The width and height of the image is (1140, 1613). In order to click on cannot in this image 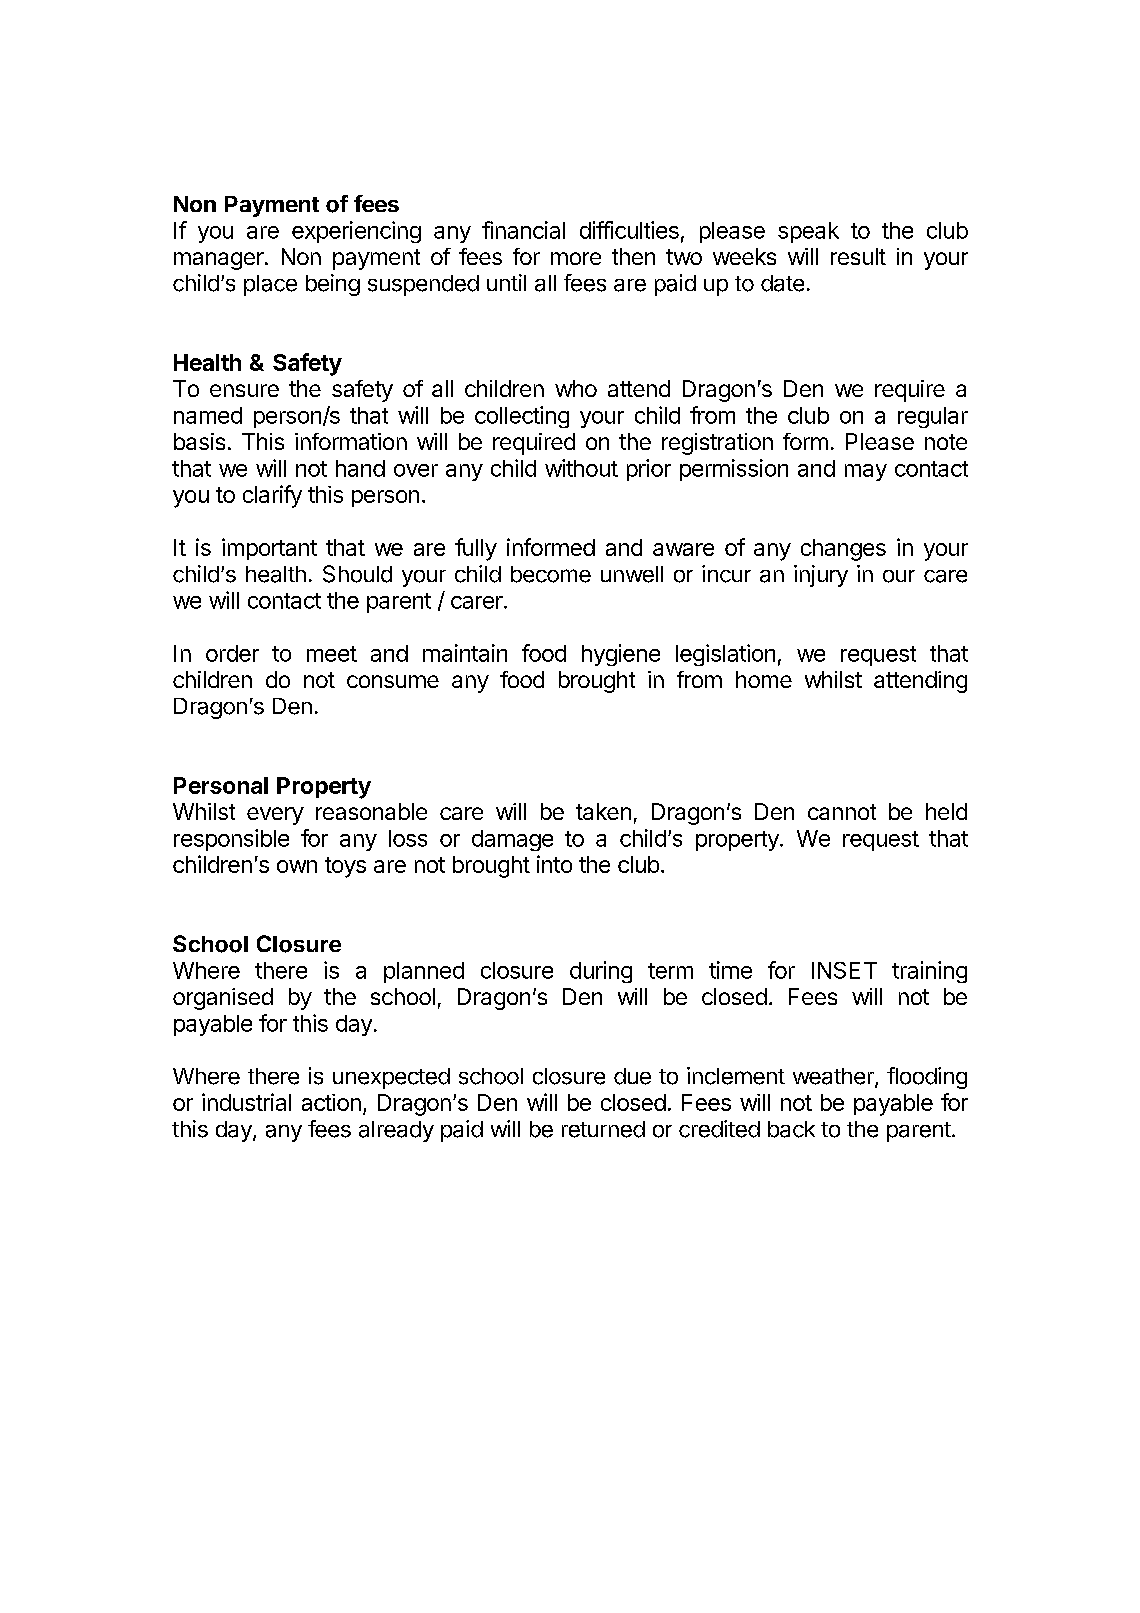, I will do `click(842, 812)`.
